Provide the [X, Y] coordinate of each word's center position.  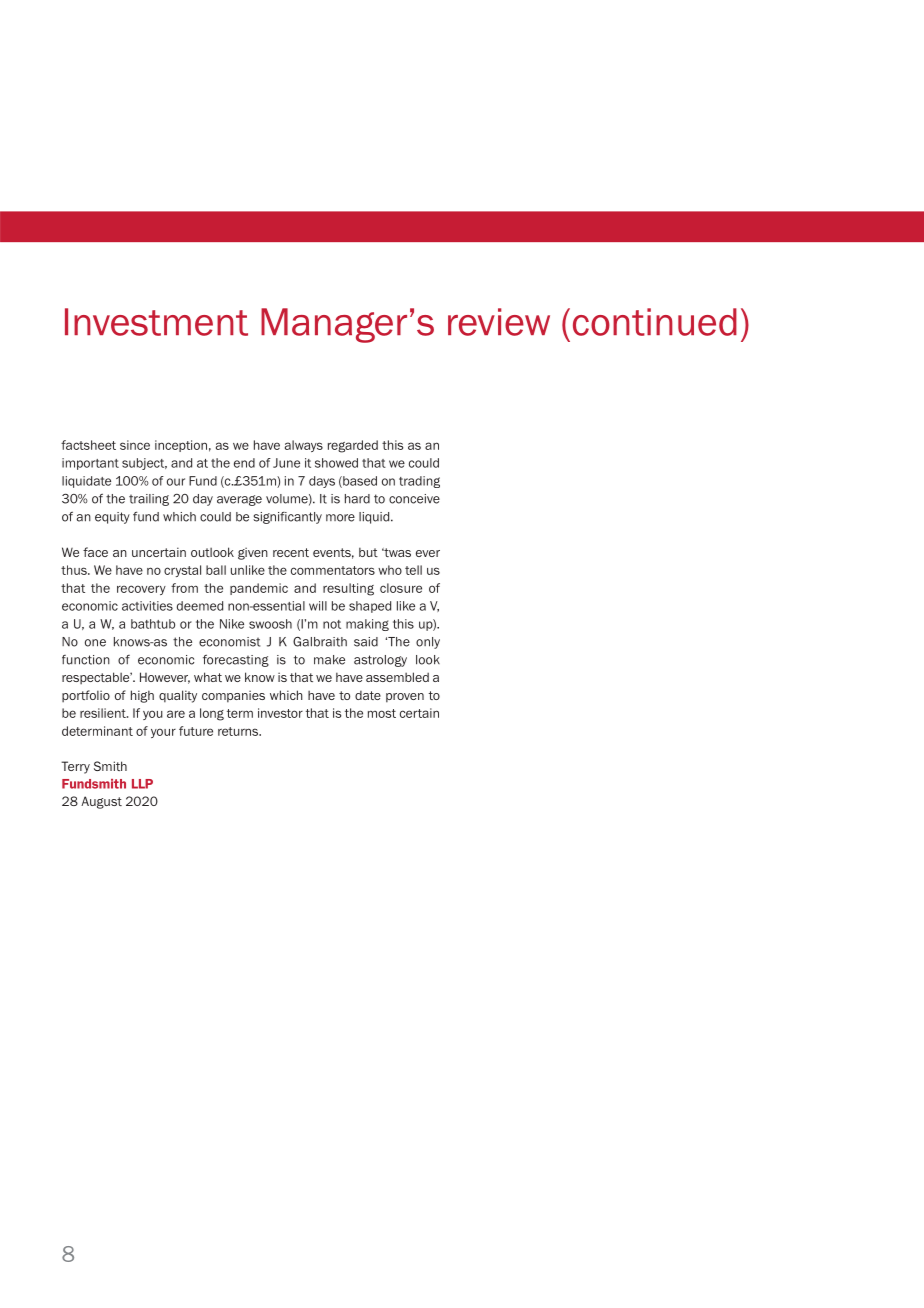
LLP [142, 784]
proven [405, 698]
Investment [156, 322]
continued [655, 322]
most [382, 713]
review [499, 322]
